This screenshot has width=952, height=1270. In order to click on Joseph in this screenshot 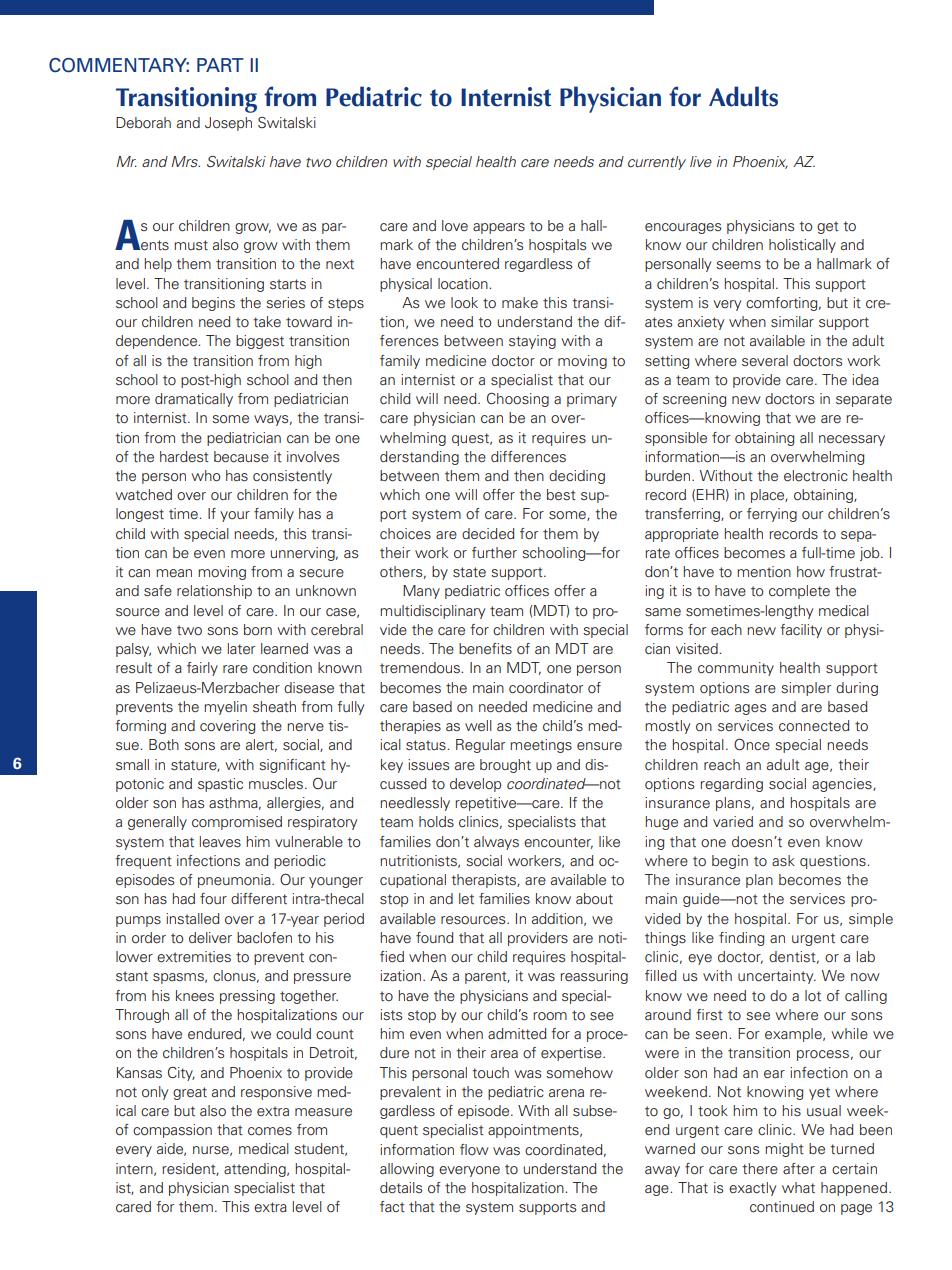, I will do `click(228, 124)`.
